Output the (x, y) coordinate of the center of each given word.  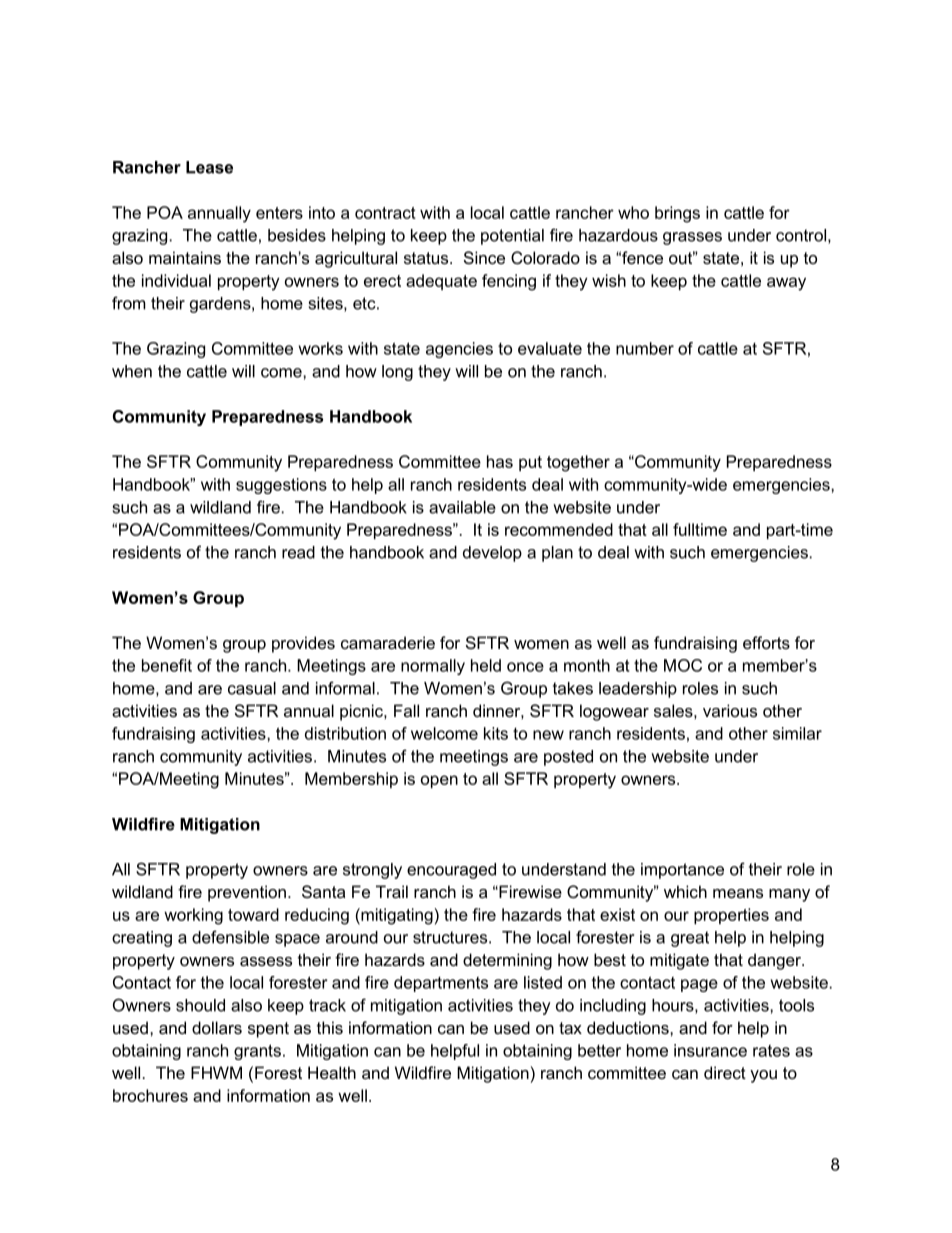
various (730, 710)
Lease (209, 167)
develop (492, 554)
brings (677, 214)
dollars (217, 1027)
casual (252, 688)
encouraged (451, 871)
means (738, 893)
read (298, 552)
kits (496, 733)
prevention (247, 893)
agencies (459, 350)
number (645, 348)
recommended (559, 529)
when (132, 371)
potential (512, 237)
